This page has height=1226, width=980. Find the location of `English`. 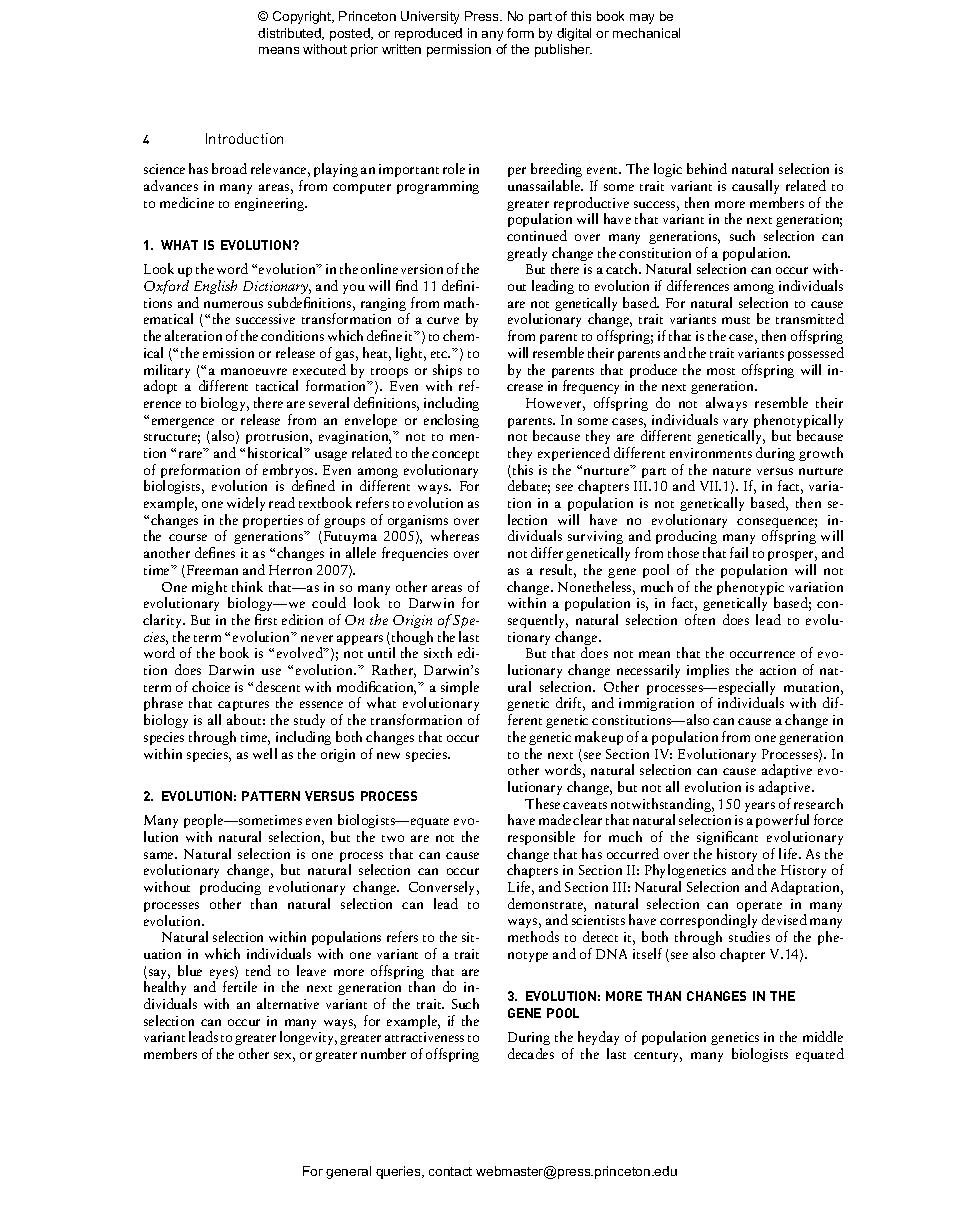

English is located at coordinates (215, 287).
